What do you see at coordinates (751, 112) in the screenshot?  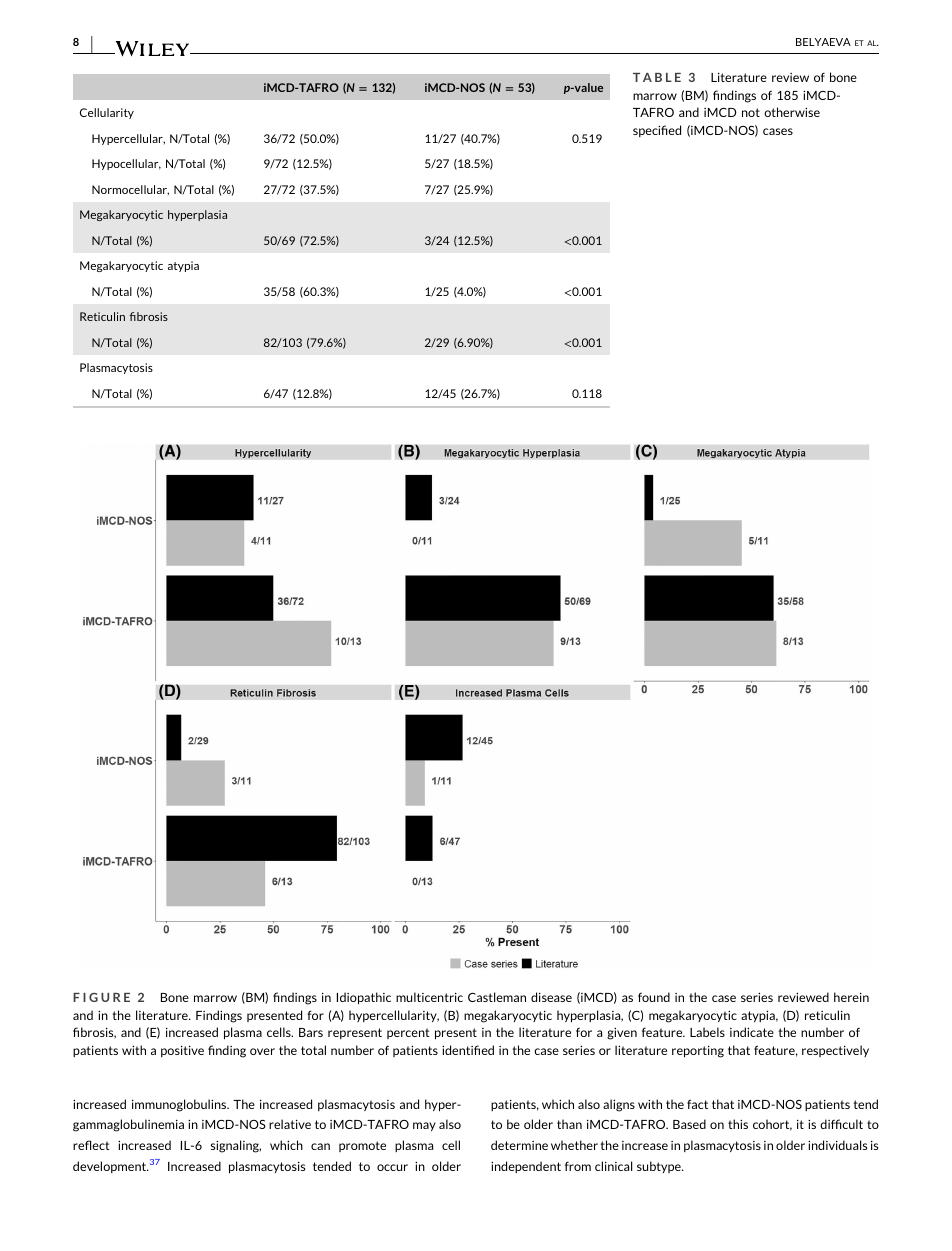 I see `not` at bounding box center [751, 112].
